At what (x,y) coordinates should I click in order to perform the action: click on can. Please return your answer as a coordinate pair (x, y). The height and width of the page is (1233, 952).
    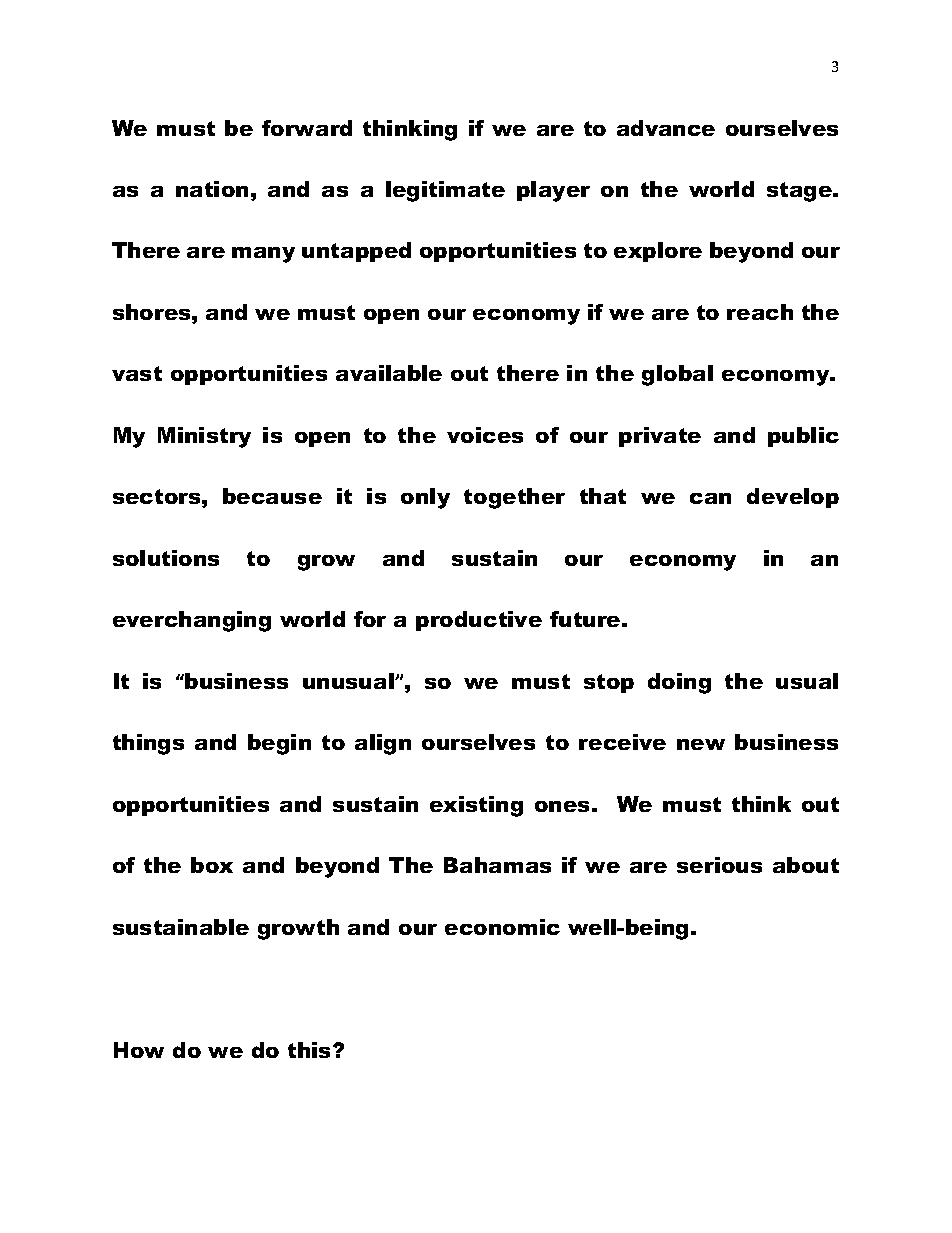
    Looking at the image, I should click on (710, 498).
